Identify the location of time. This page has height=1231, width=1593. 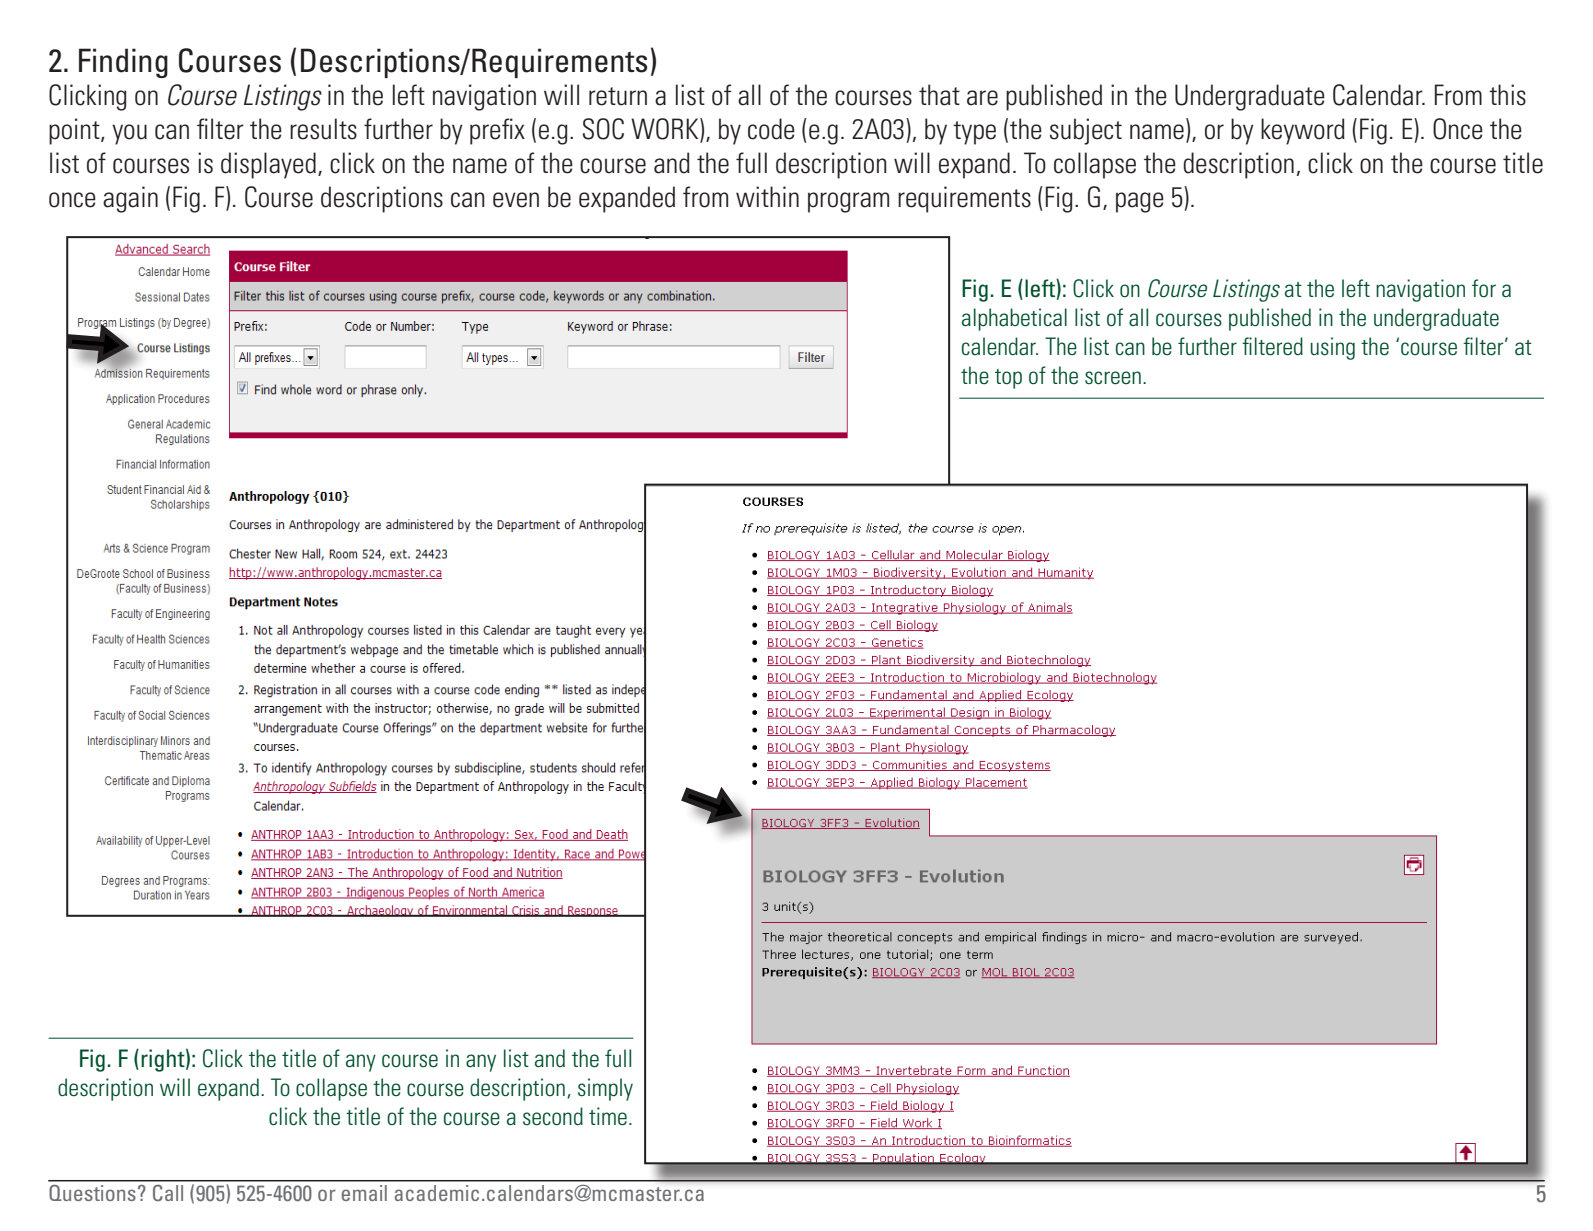
(608, 1116).
